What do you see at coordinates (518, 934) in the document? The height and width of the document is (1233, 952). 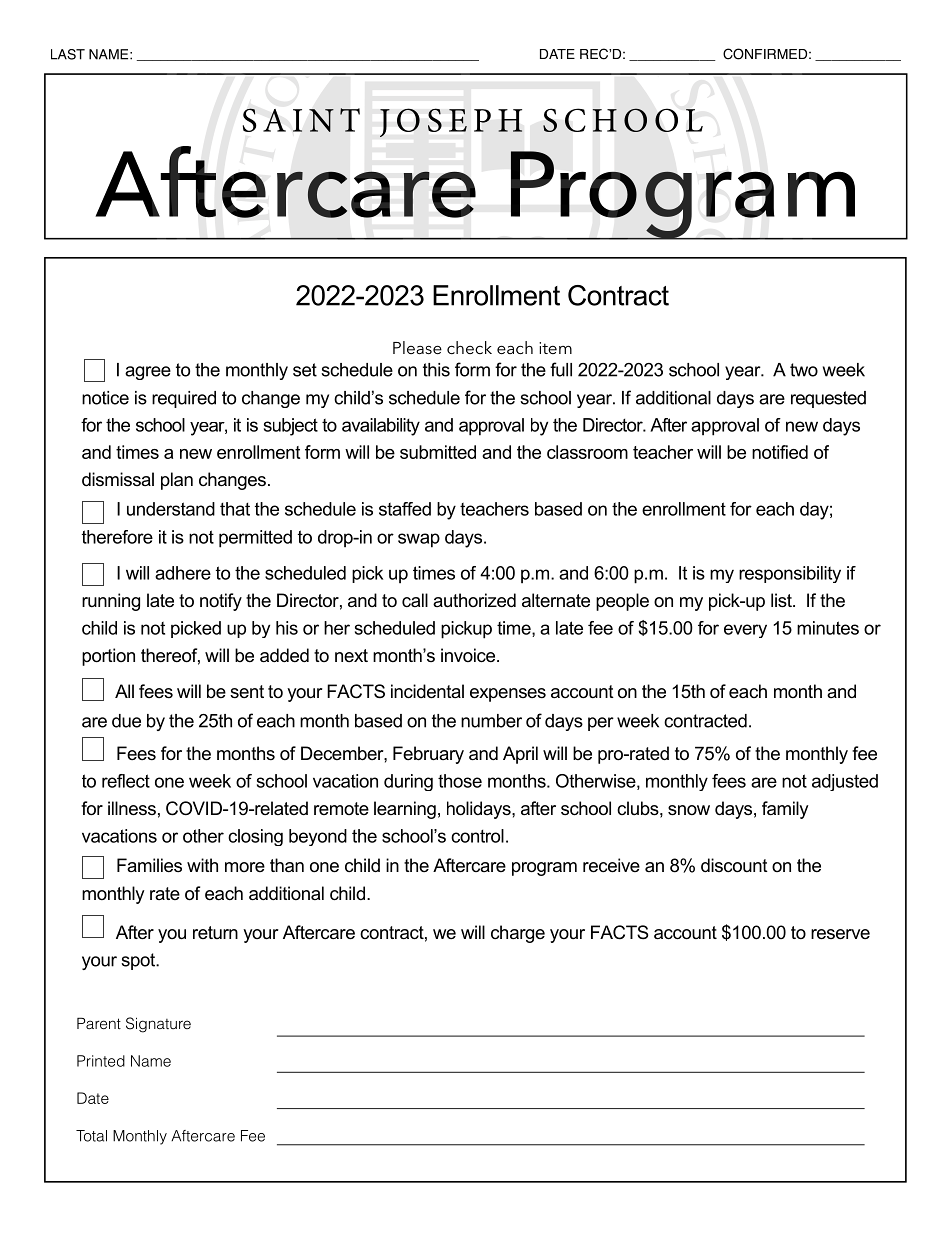 I see `charge` at bounding box center [518, 934].
